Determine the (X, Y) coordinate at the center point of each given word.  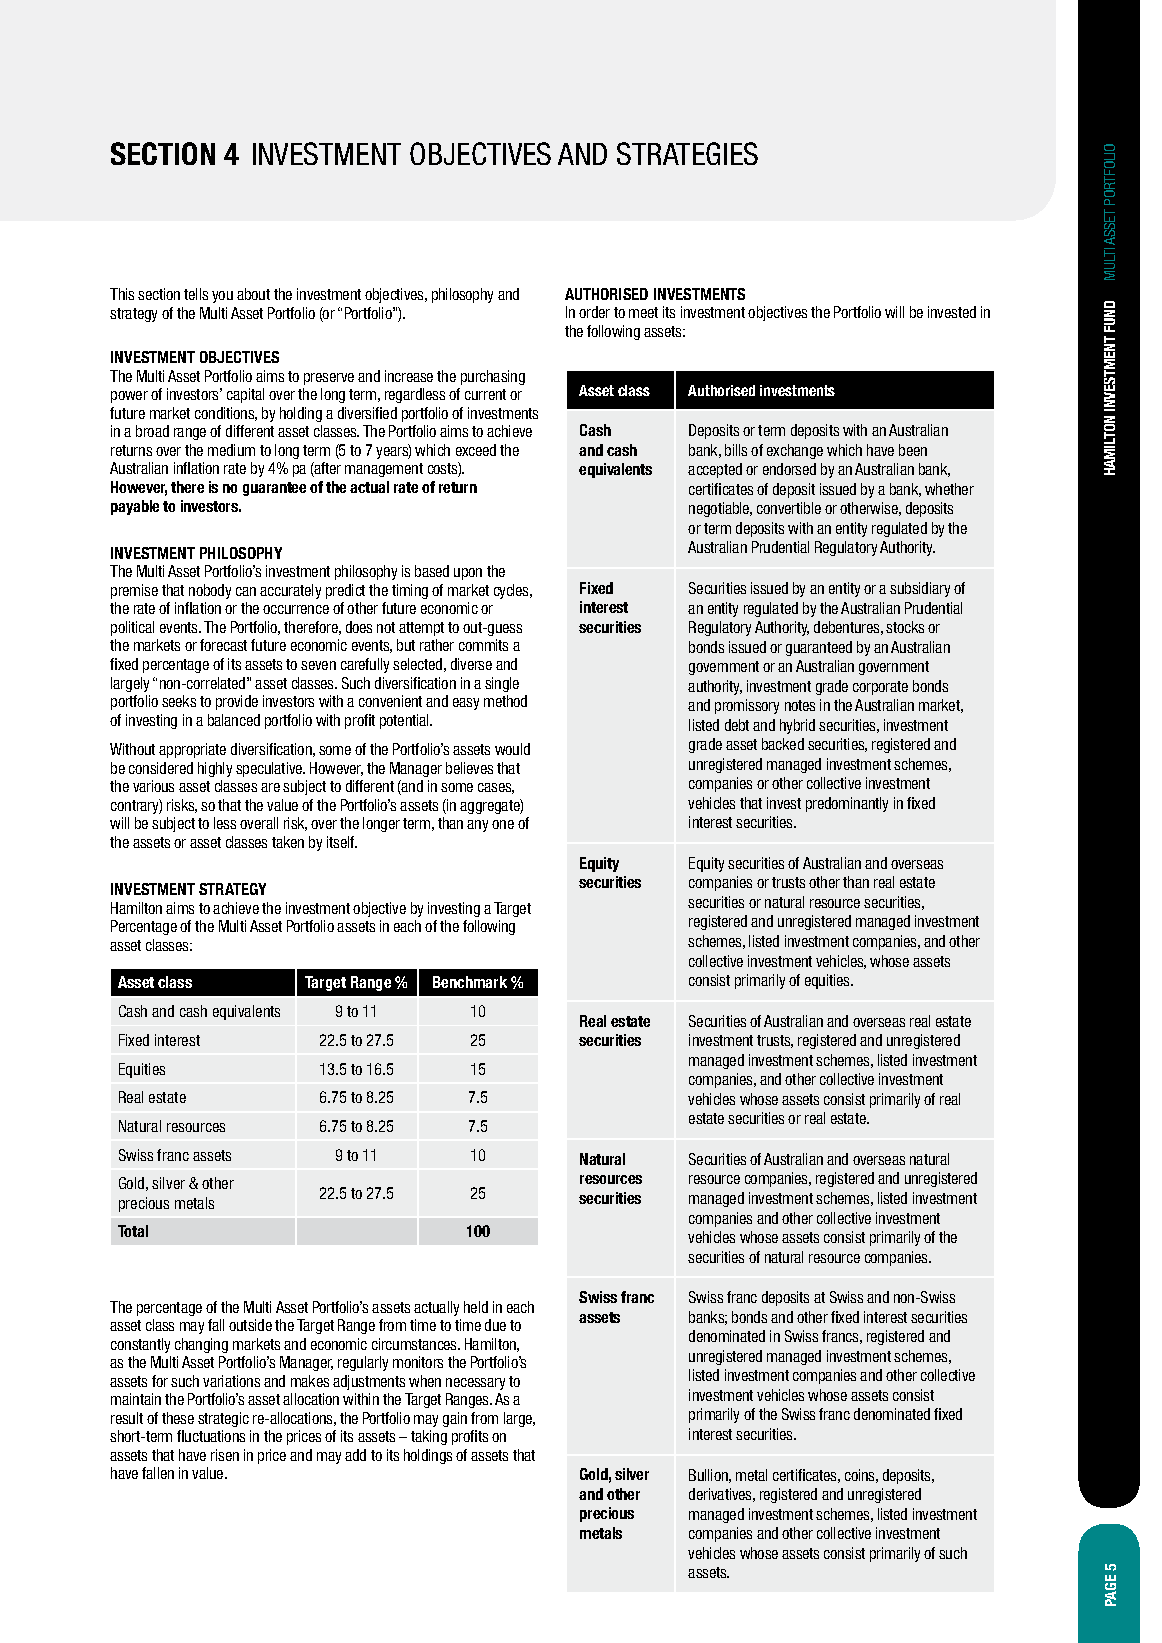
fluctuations (211, 1436)
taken (288, 842)
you (222, 297)
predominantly (847, 804)
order (594, 312)
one (503, 824)
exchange (795, 451)
